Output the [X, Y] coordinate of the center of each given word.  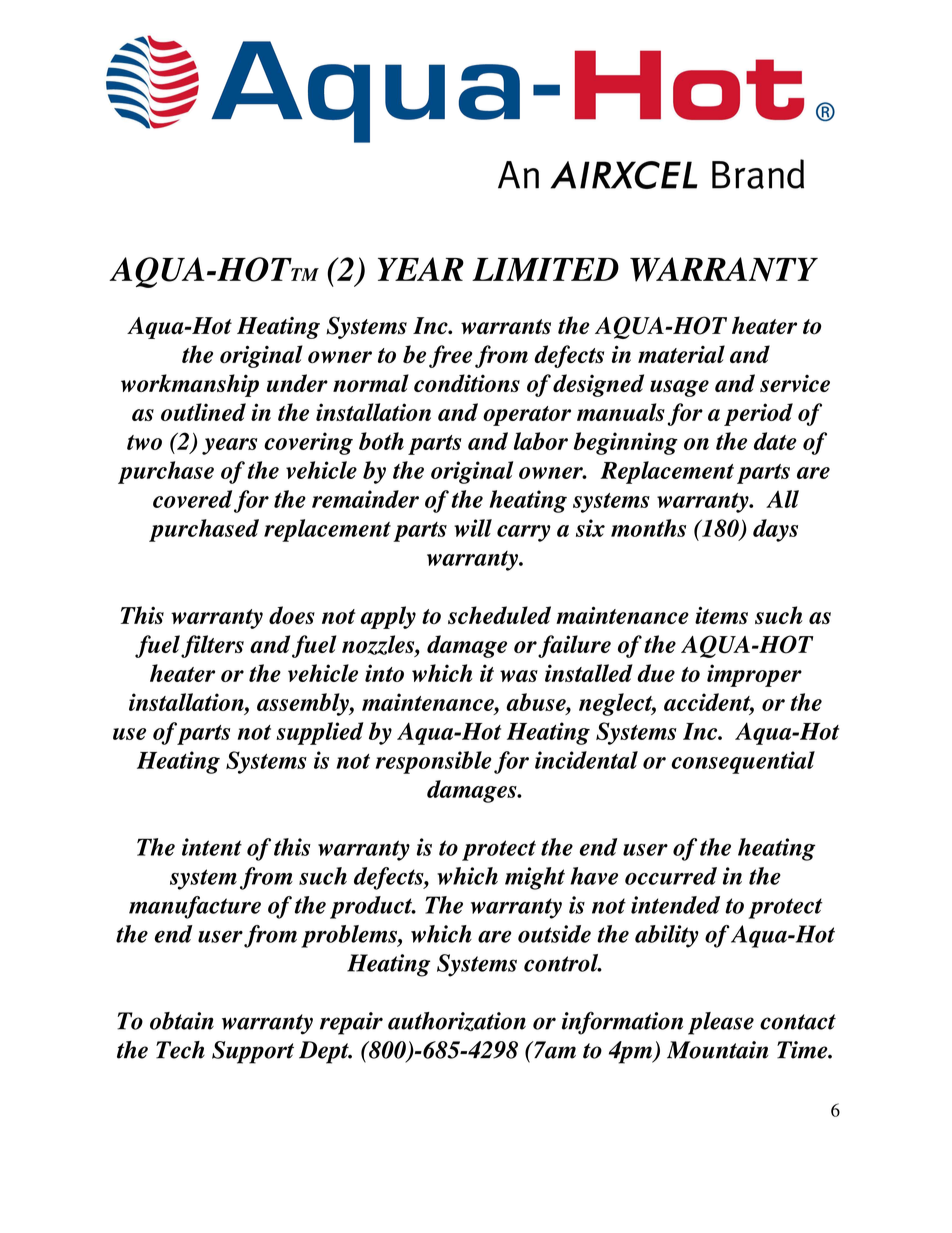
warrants [506, 327]
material [681, 354]
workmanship [190, 385]
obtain [182, 1021]
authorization [457, 1021]
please [721, 1023]
